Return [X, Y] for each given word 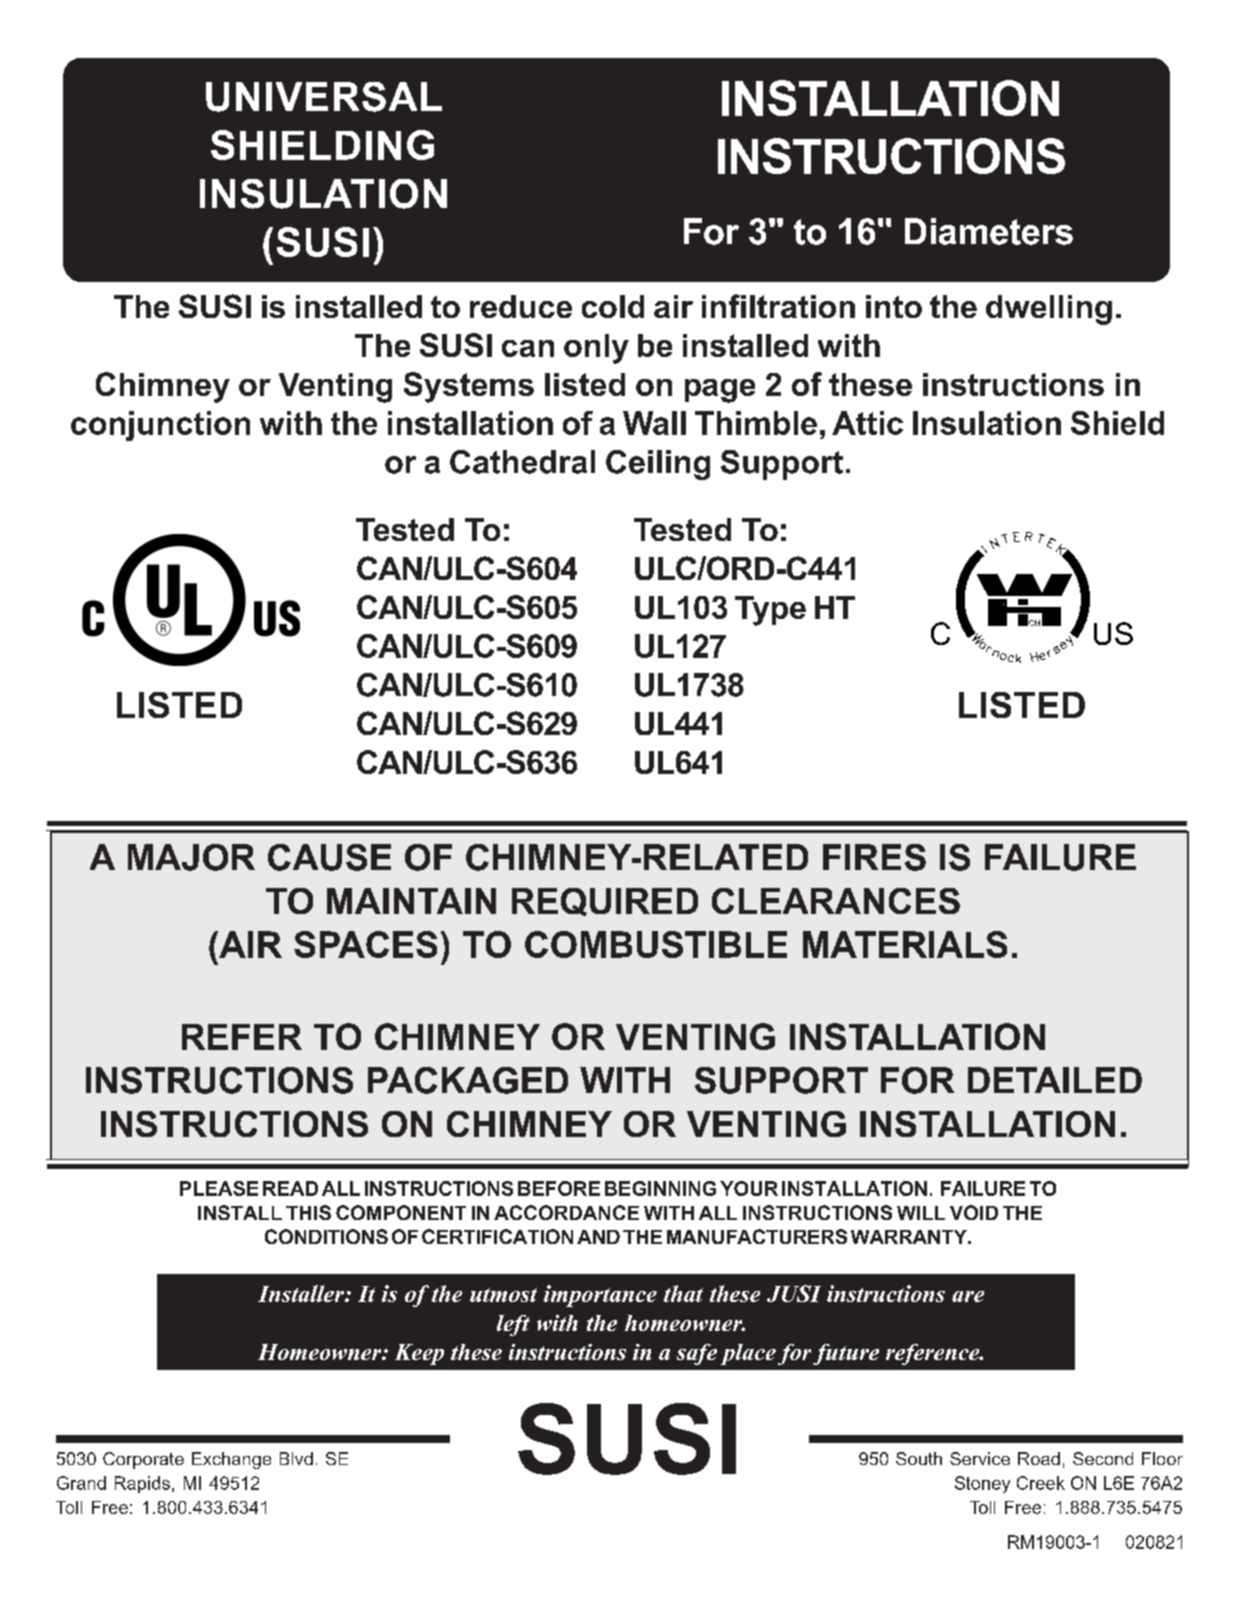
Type [770, 611]
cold [613, 306]
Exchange [231, 1460]
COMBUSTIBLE [656, 944]
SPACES [365, 944]
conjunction [160, 426]
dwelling [1049, 310]
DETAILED [1055, 1080]
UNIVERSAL [324, 97]
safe [697, 1354]
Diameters [989, 231]
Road [1039, 1458]
